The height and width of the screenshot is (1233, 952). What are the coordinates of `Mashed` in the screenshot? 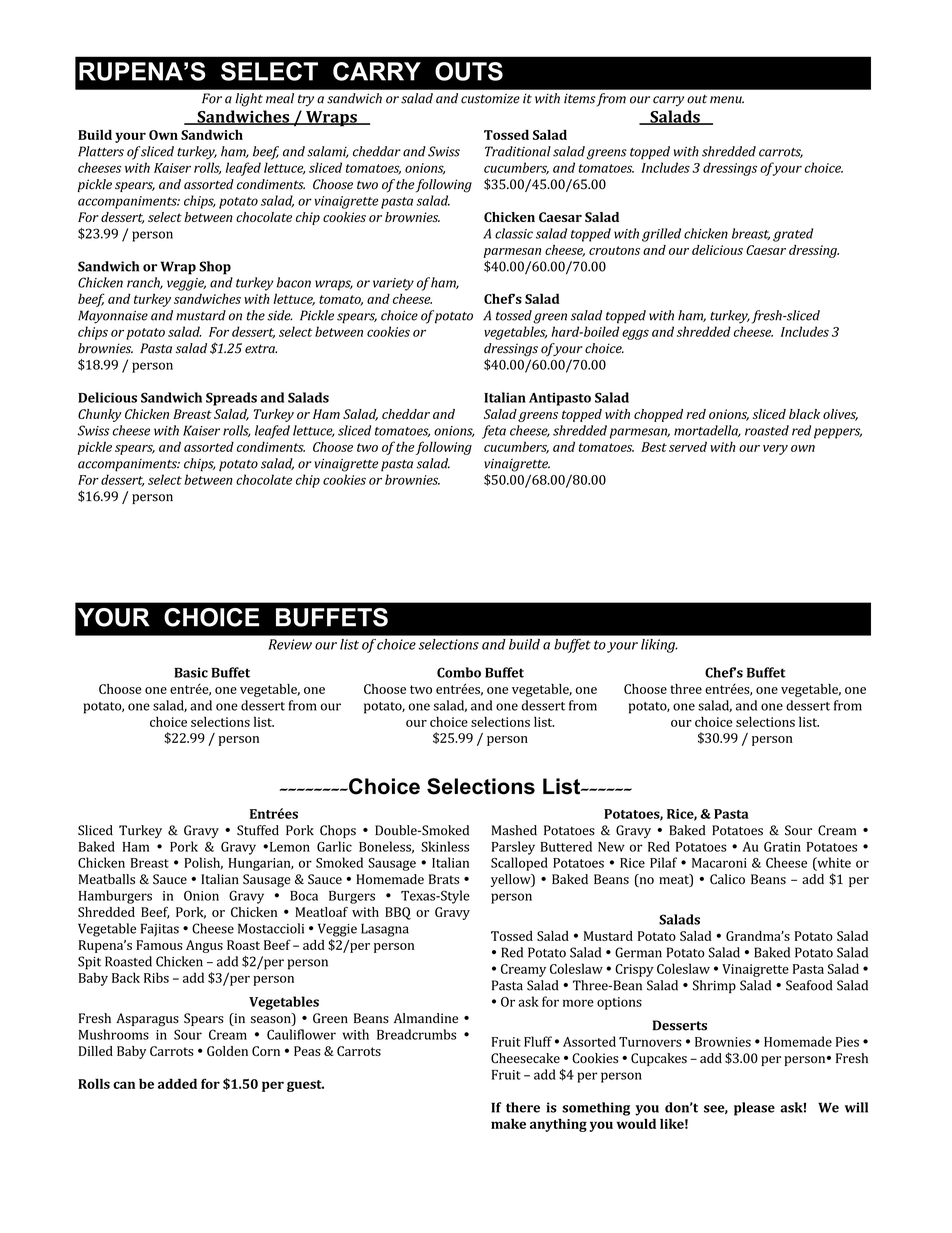 It's located at (514, 830).
